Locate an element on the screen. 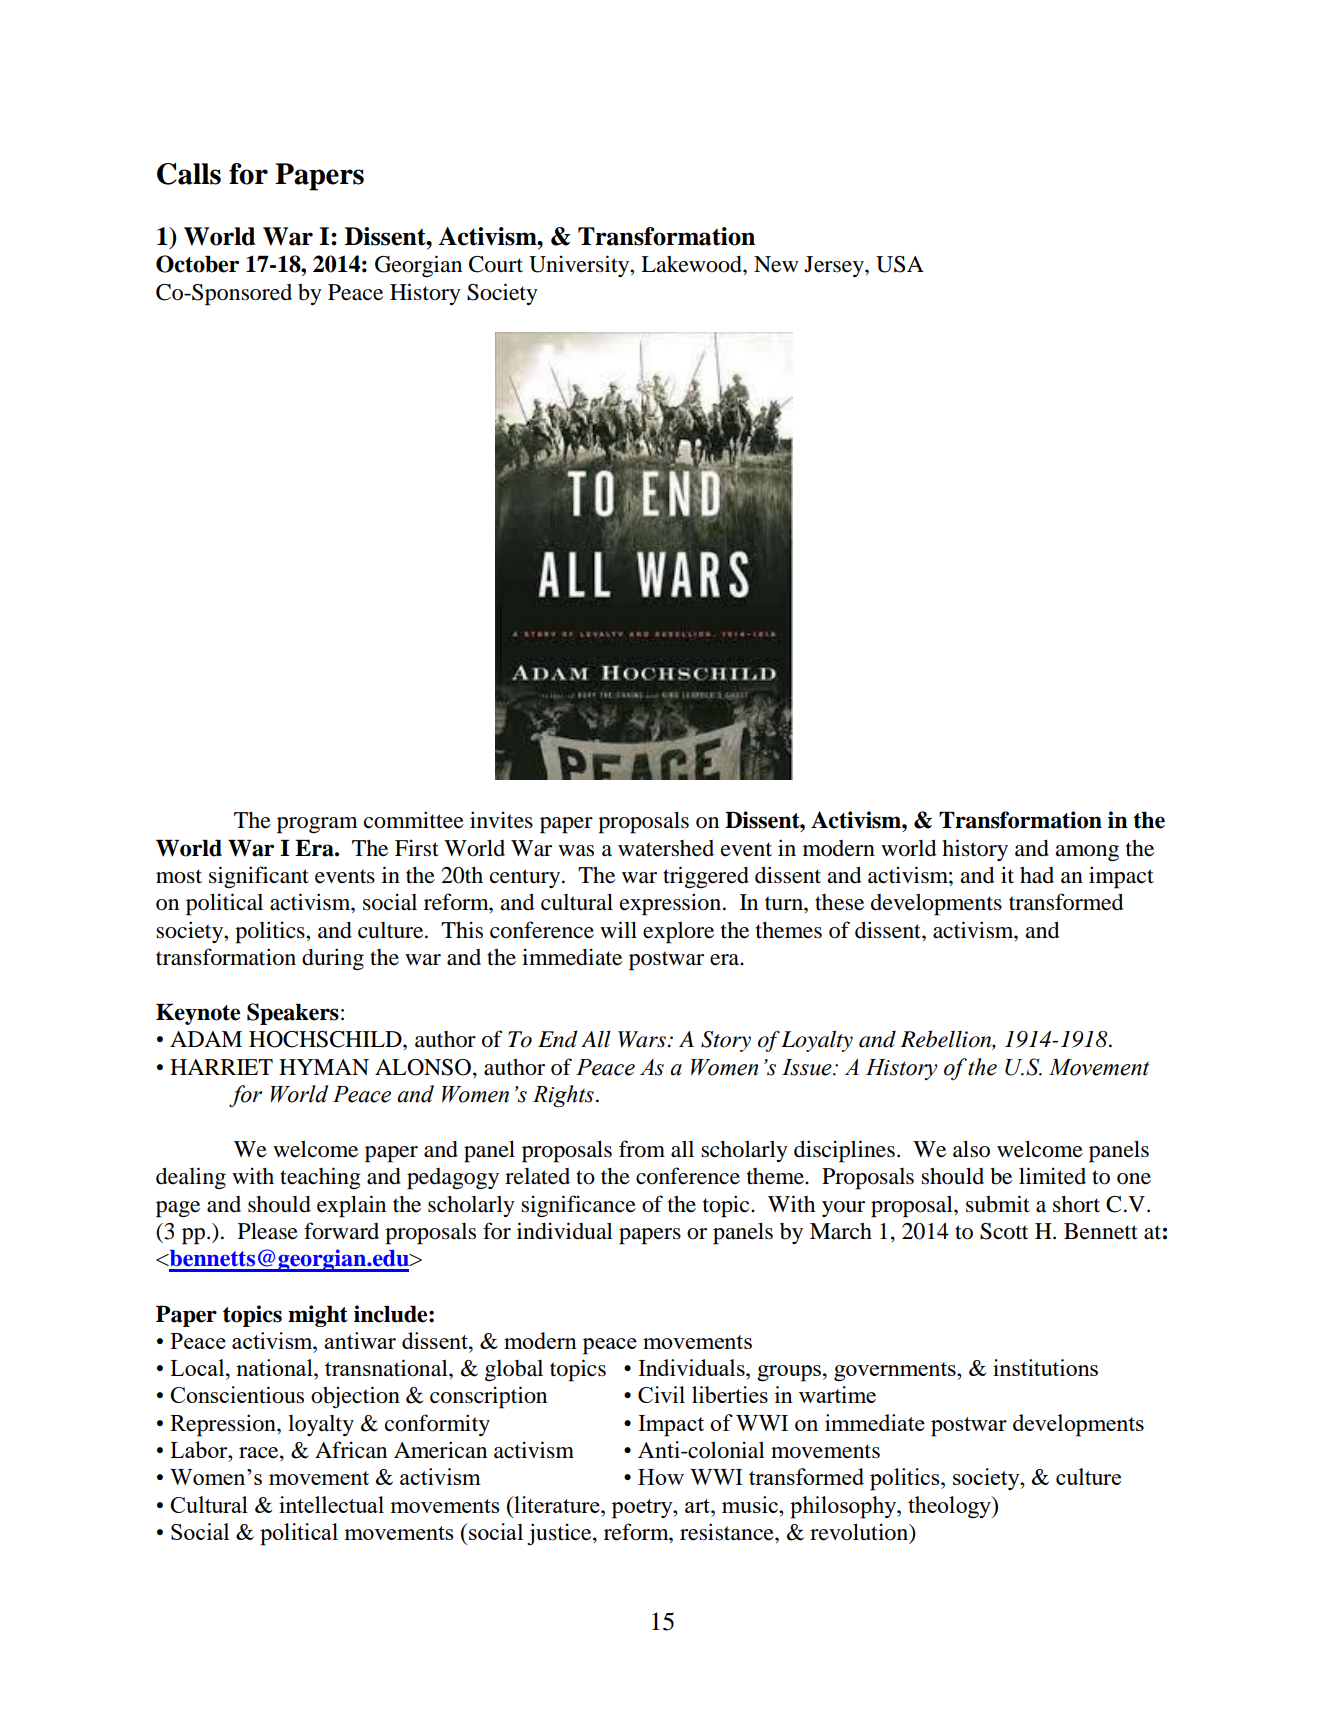 The width and height of the screenshot is (1325, 1714). Lakewood is located at coordinates (692, 264).
